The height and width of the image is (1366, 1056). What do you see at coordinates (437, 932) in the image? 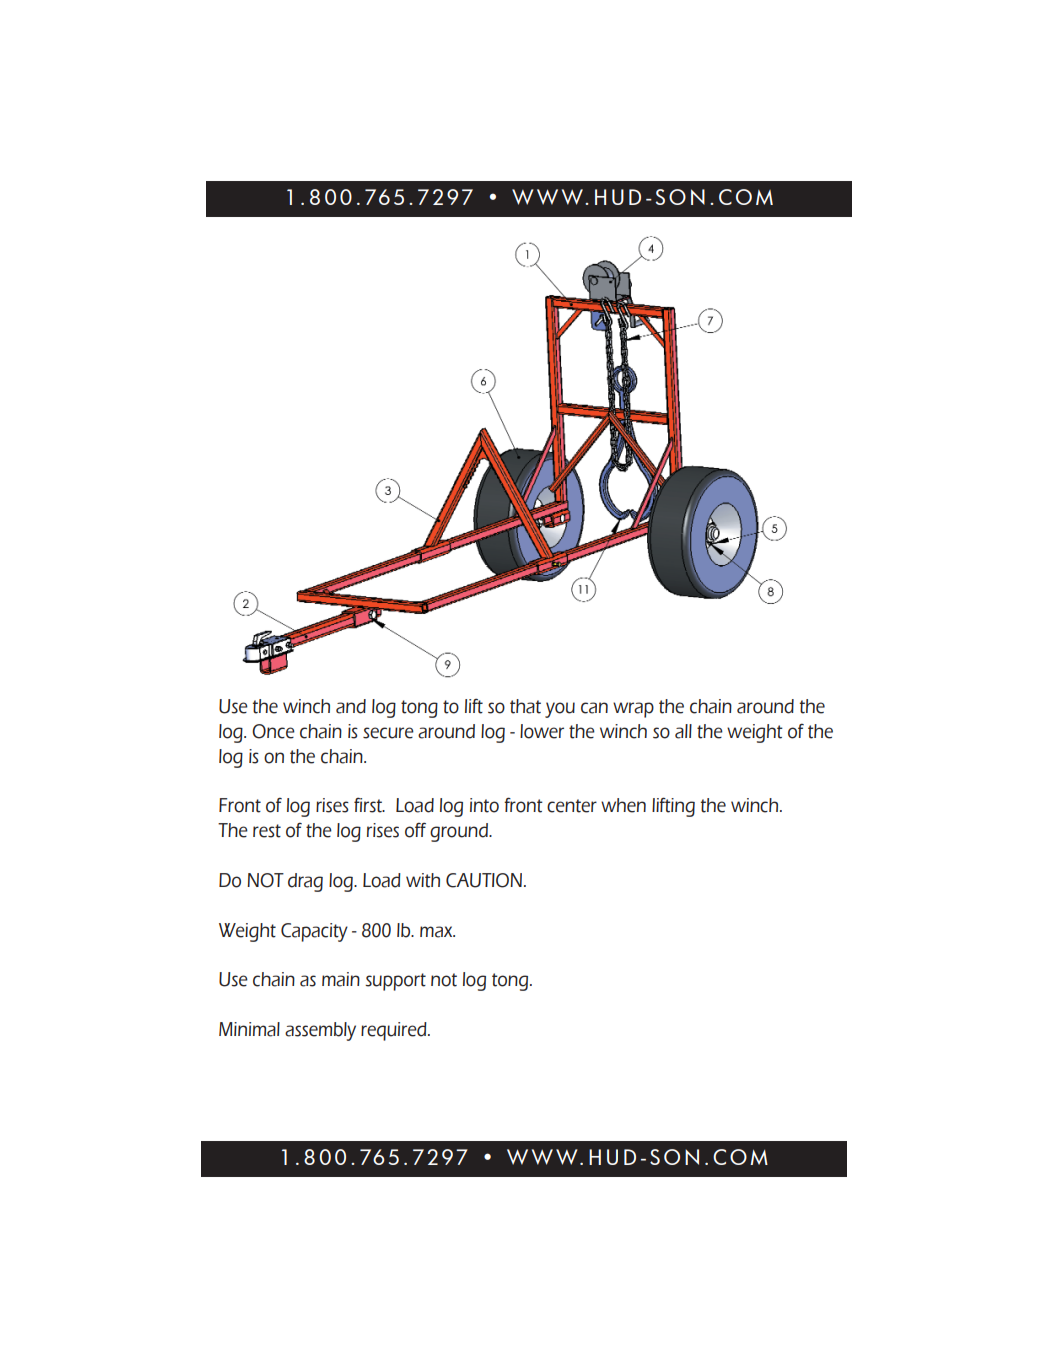
I see `max` at bounding box center [437, 932].
